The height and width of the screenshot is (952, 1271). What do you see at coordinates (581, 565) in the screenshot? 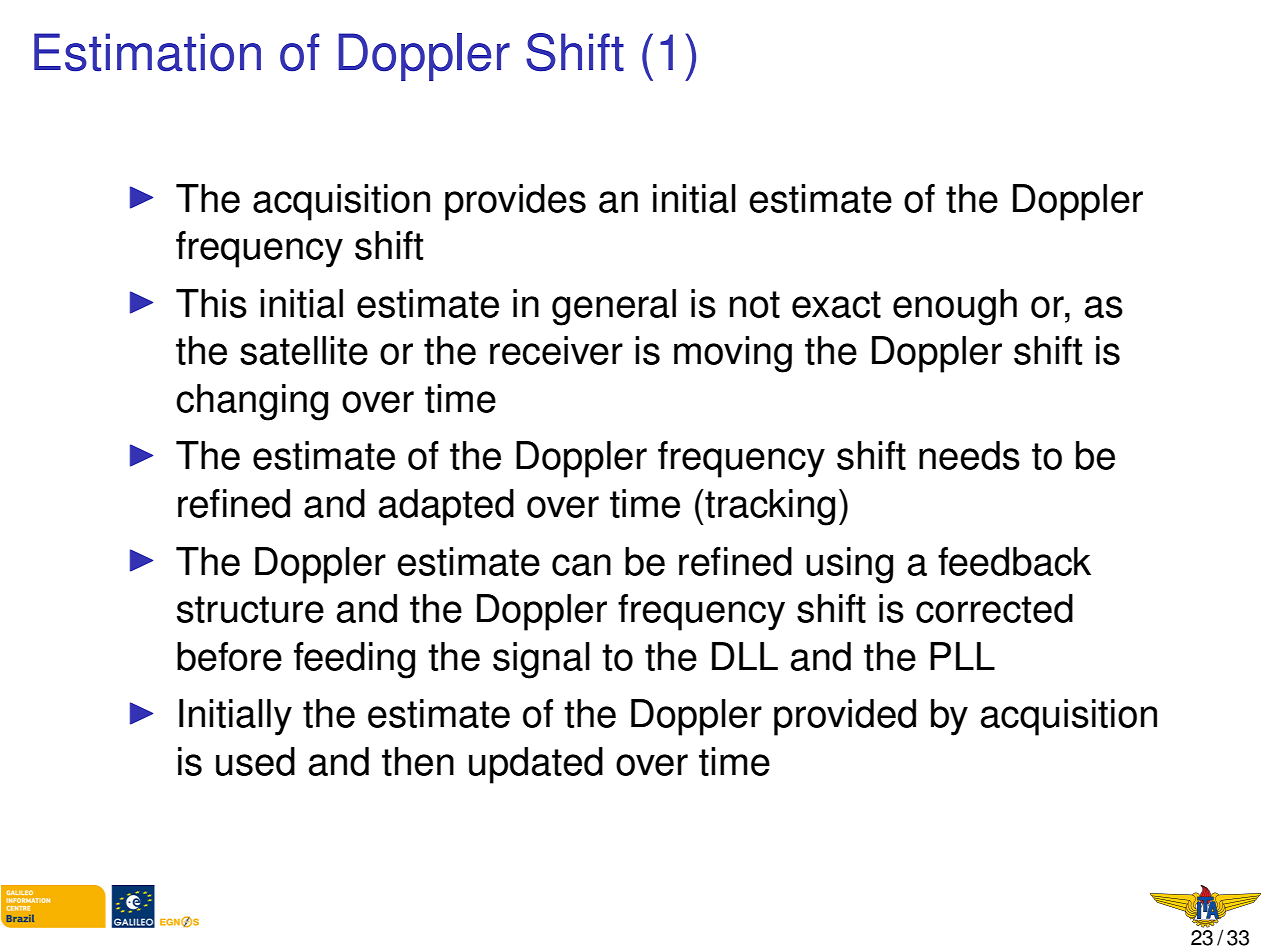
I see `can` at bounding box center [581, 565].
